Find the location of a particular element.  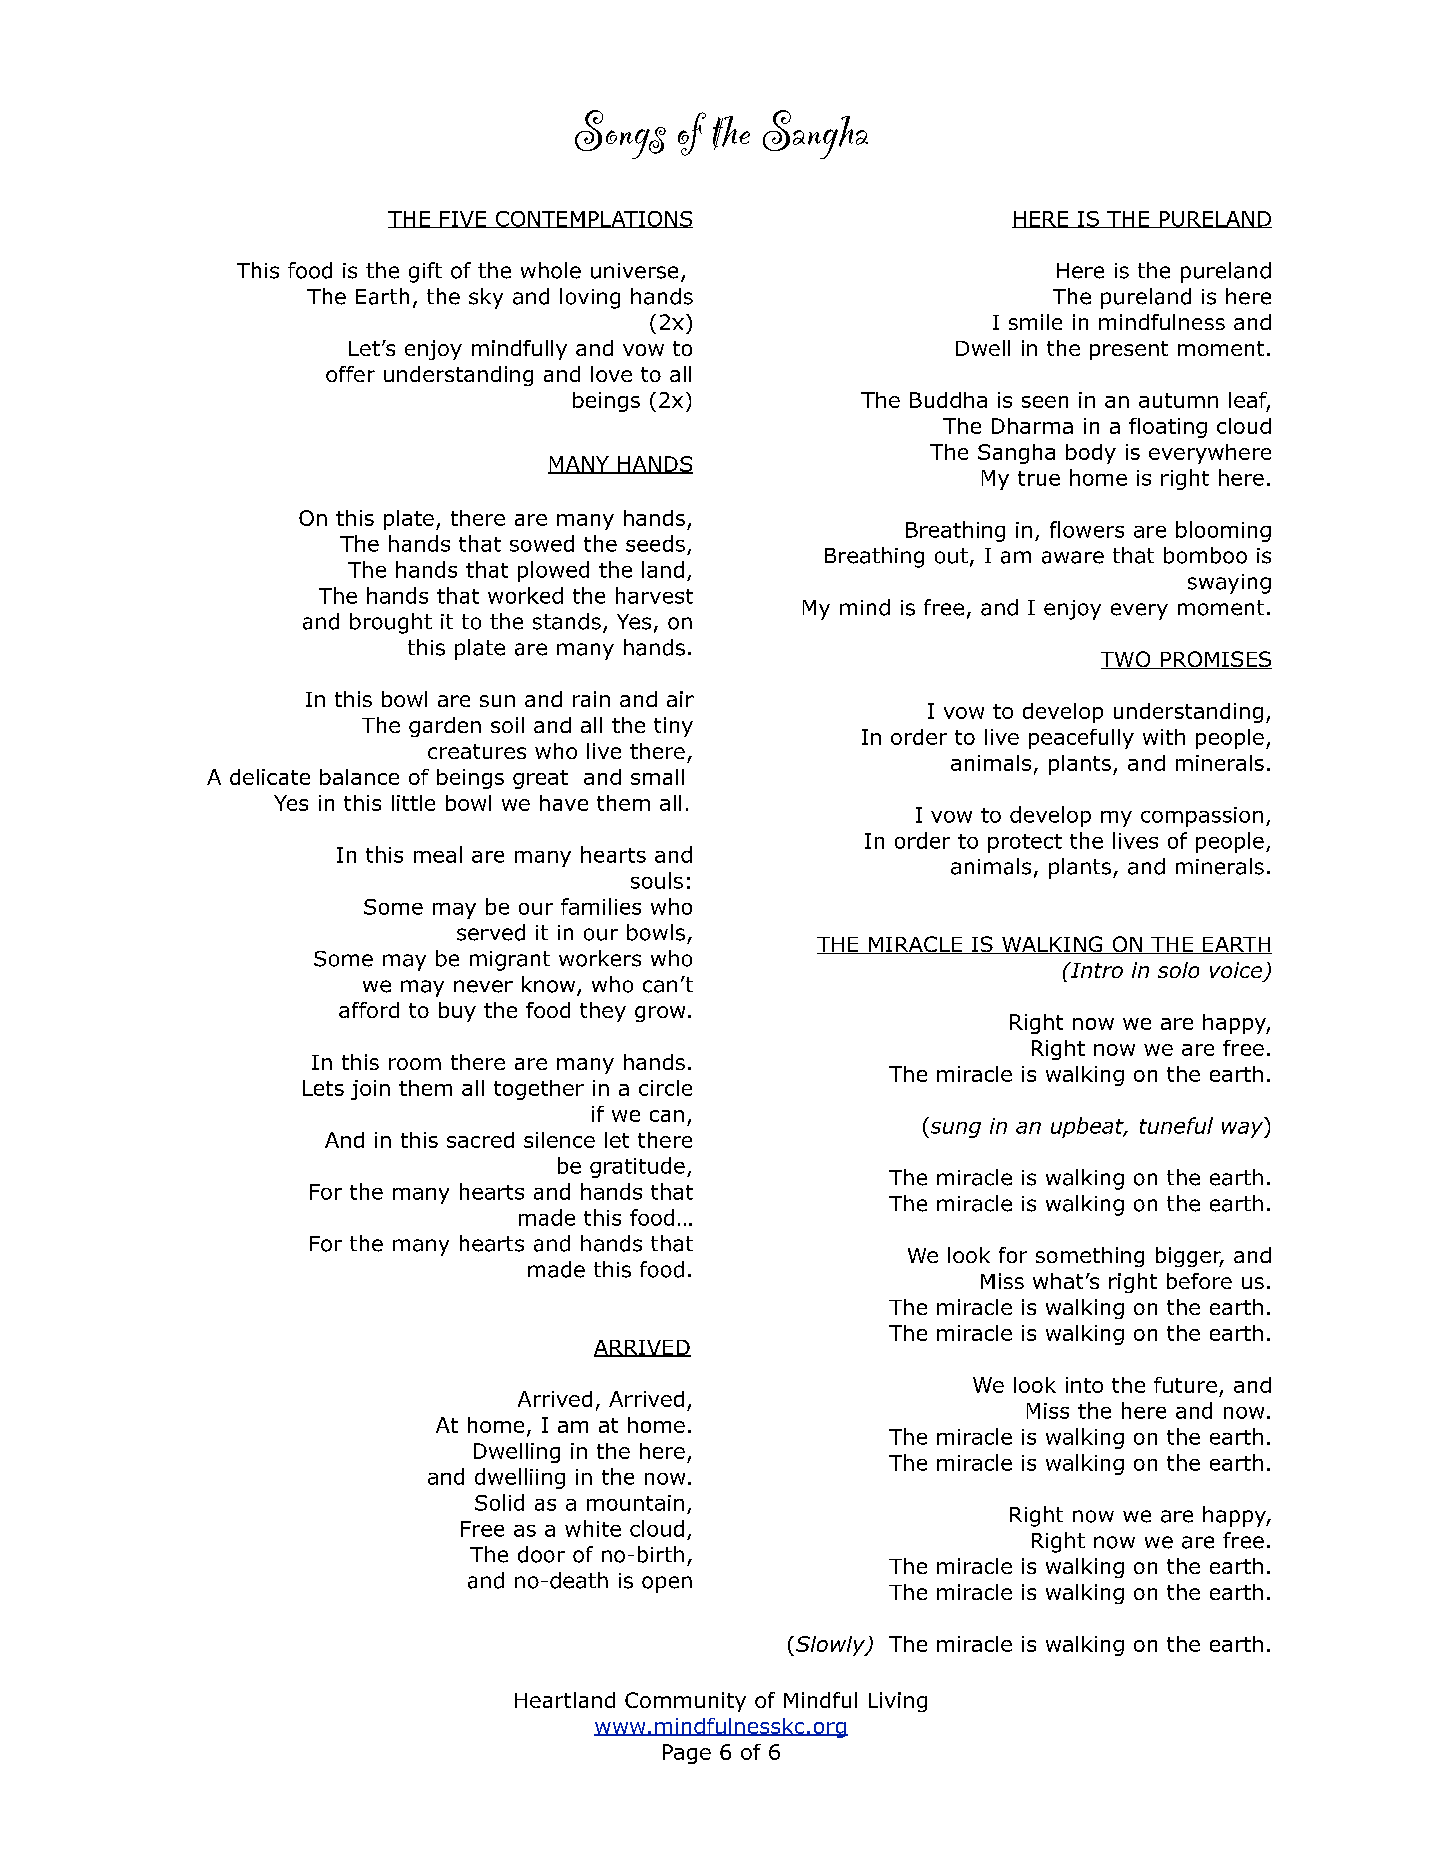

Living is located at coordinates (898, 1702).
